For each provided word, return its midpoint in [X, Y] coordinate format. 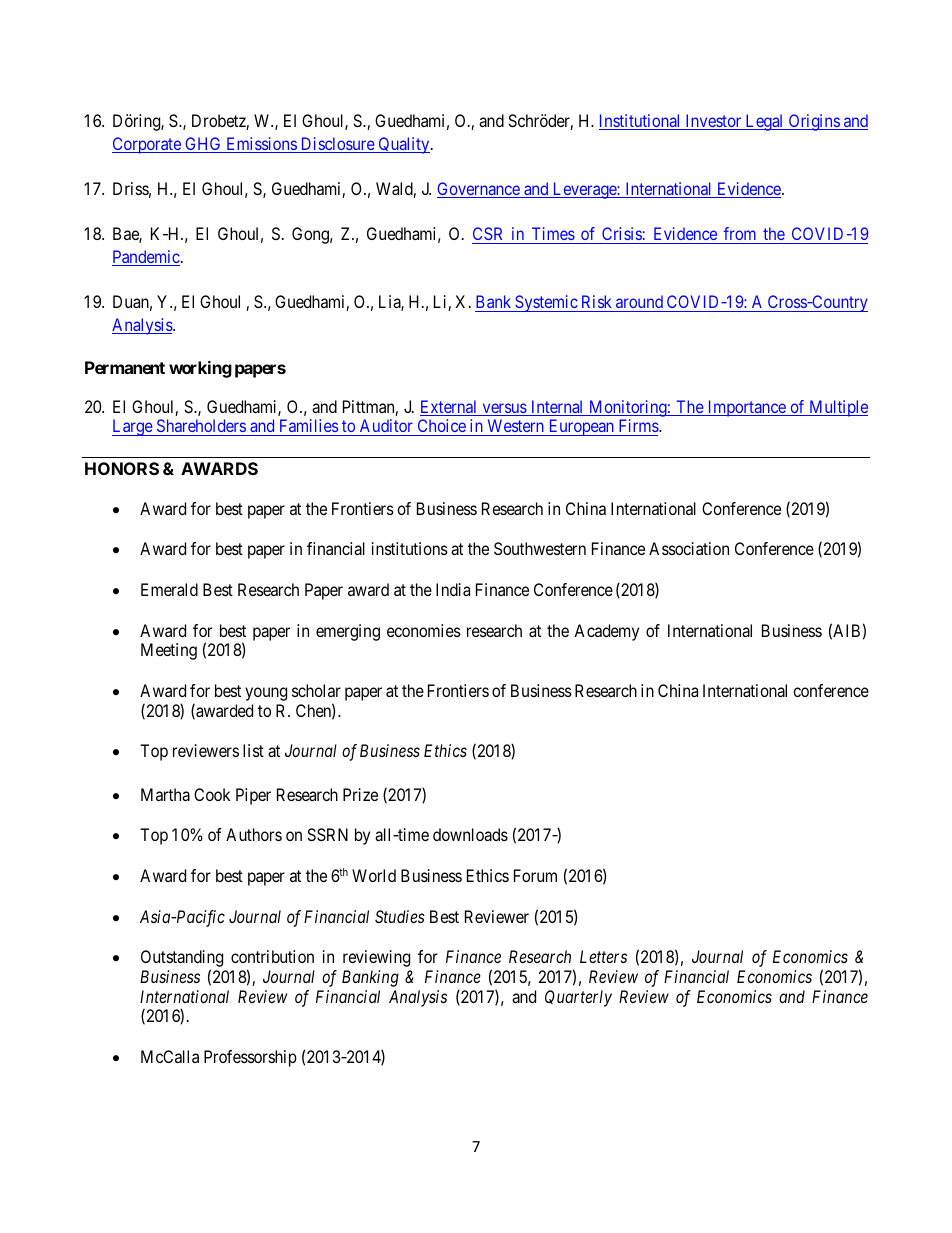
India [453, 589]
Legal [764, 122]
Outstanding [182, 960]
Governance [479, 190]
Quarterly [578, 998]
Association [689, 548]
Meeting [169, 651]
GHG [203, 145]
